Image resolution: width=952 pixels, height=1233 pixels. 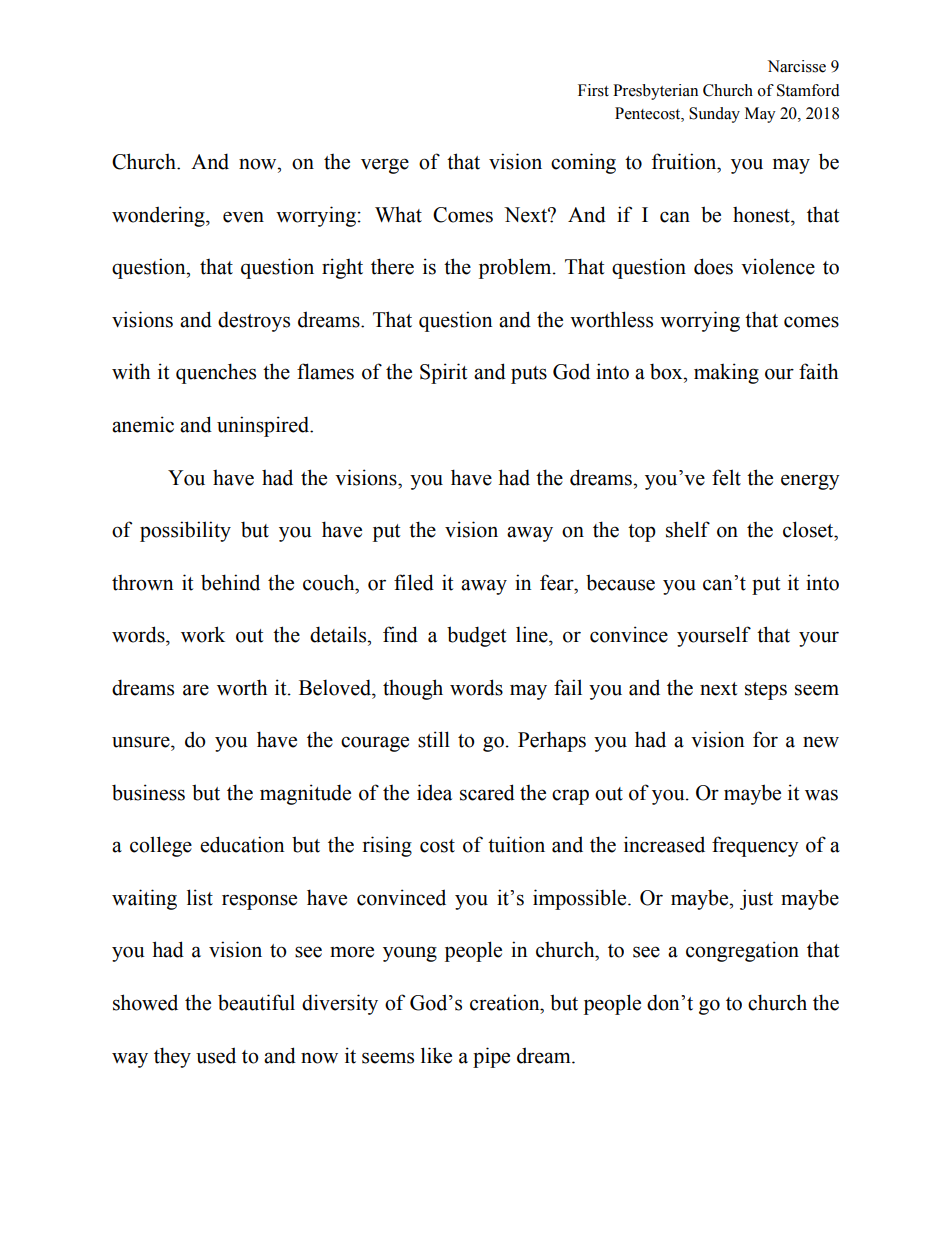 I want to click on uninspired, so click(x=264, y=426).
